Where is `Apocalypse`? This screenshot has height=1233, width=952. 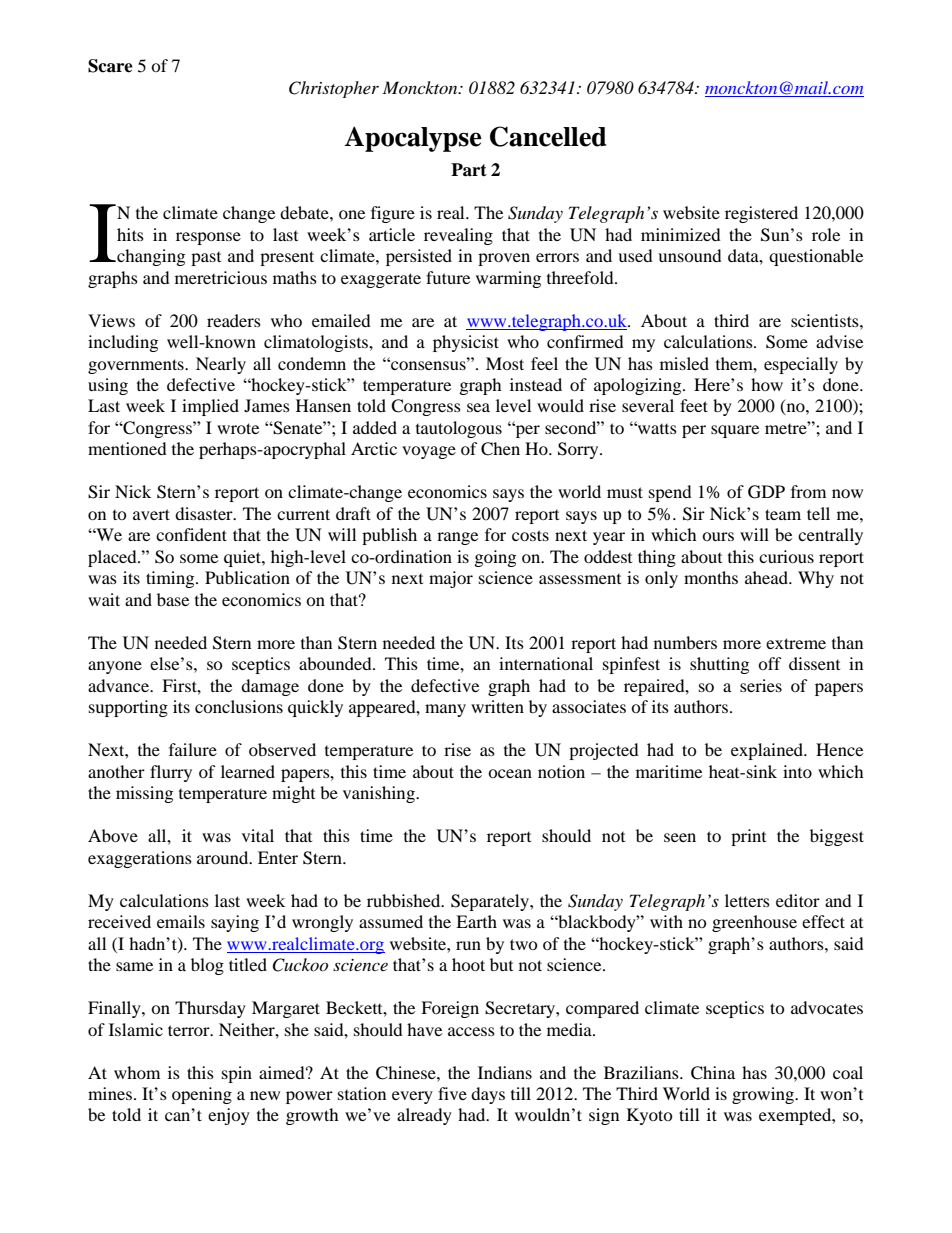
Apocalypse is located at coordinates (413, 139).
